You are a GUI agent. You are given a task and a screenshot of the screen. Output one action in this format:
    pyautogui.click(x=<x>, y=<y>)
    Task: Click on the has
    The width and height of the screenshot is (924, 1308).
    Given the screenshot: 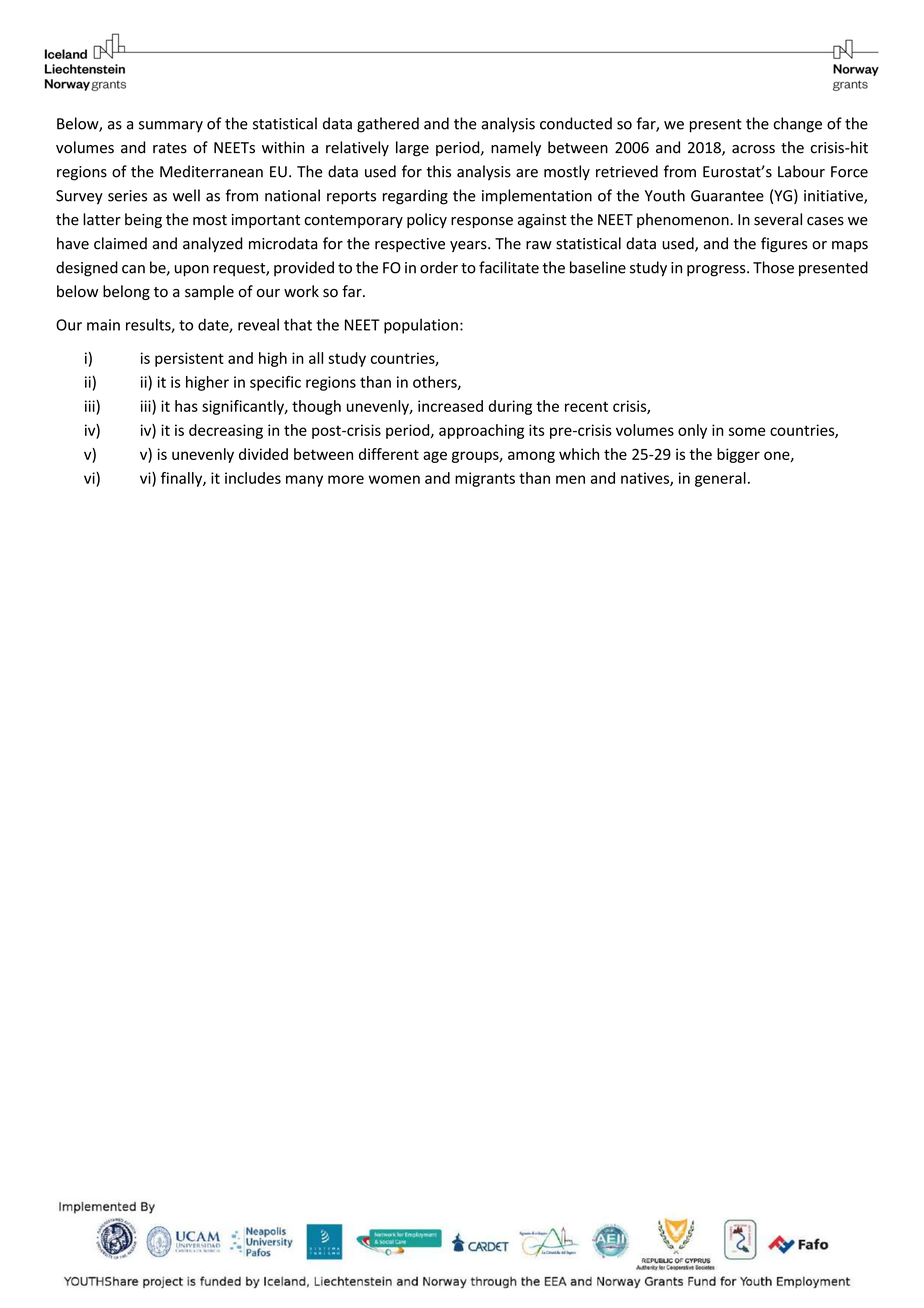 What is the action you would take?
    pyautogui.click(x=186, y=406)
